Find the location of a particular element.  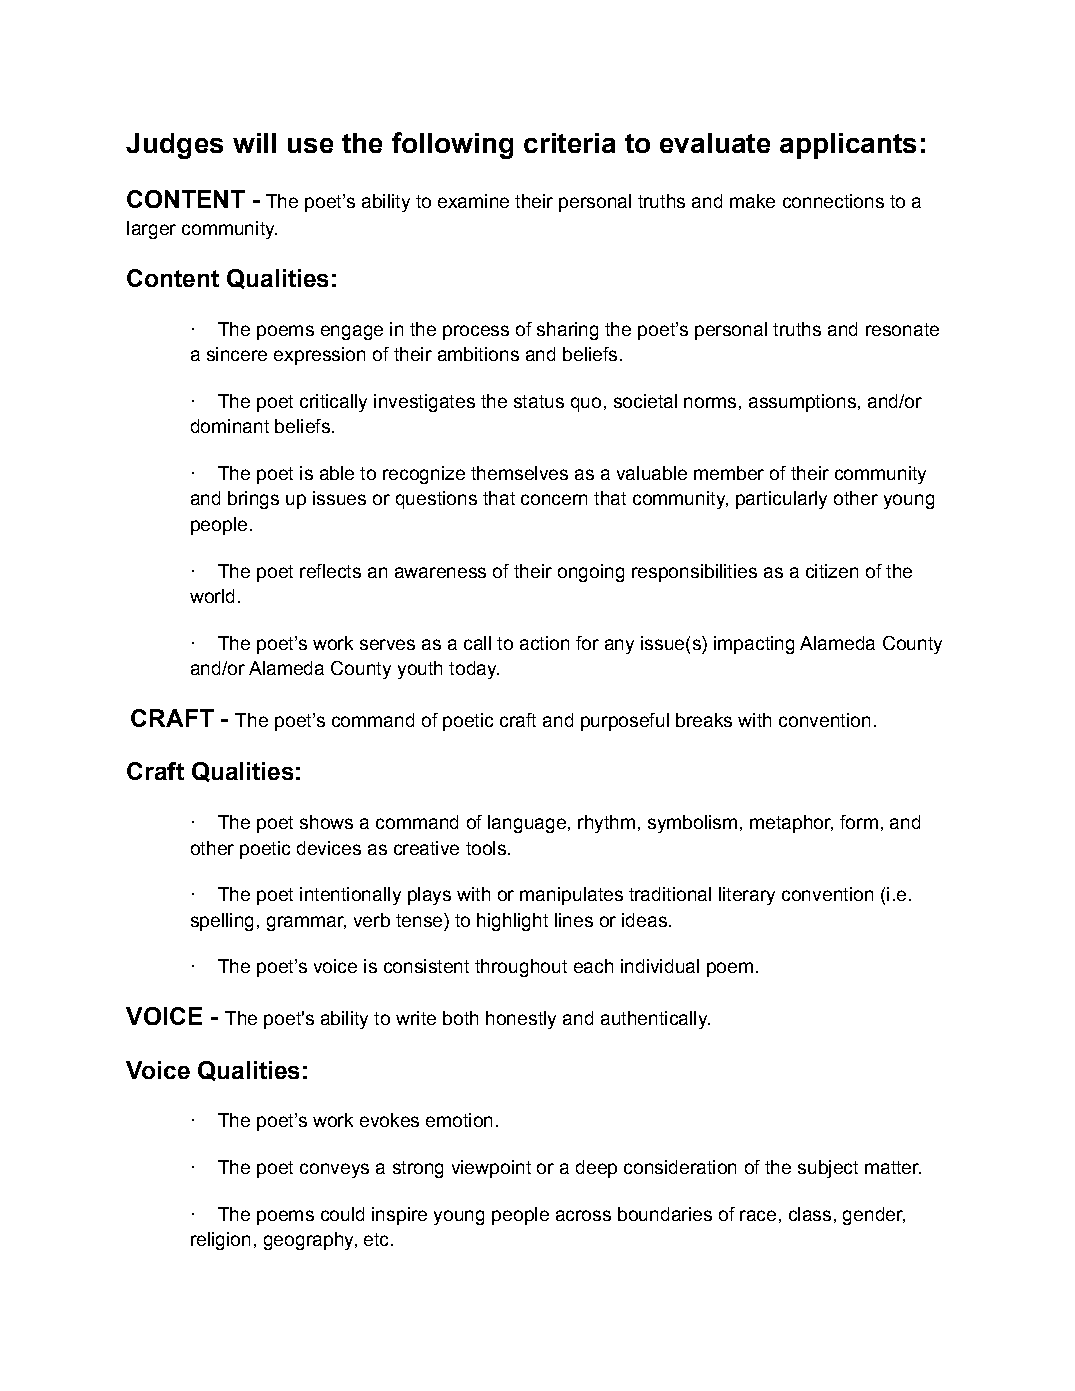

connections is located at coordinates (833, 201).
